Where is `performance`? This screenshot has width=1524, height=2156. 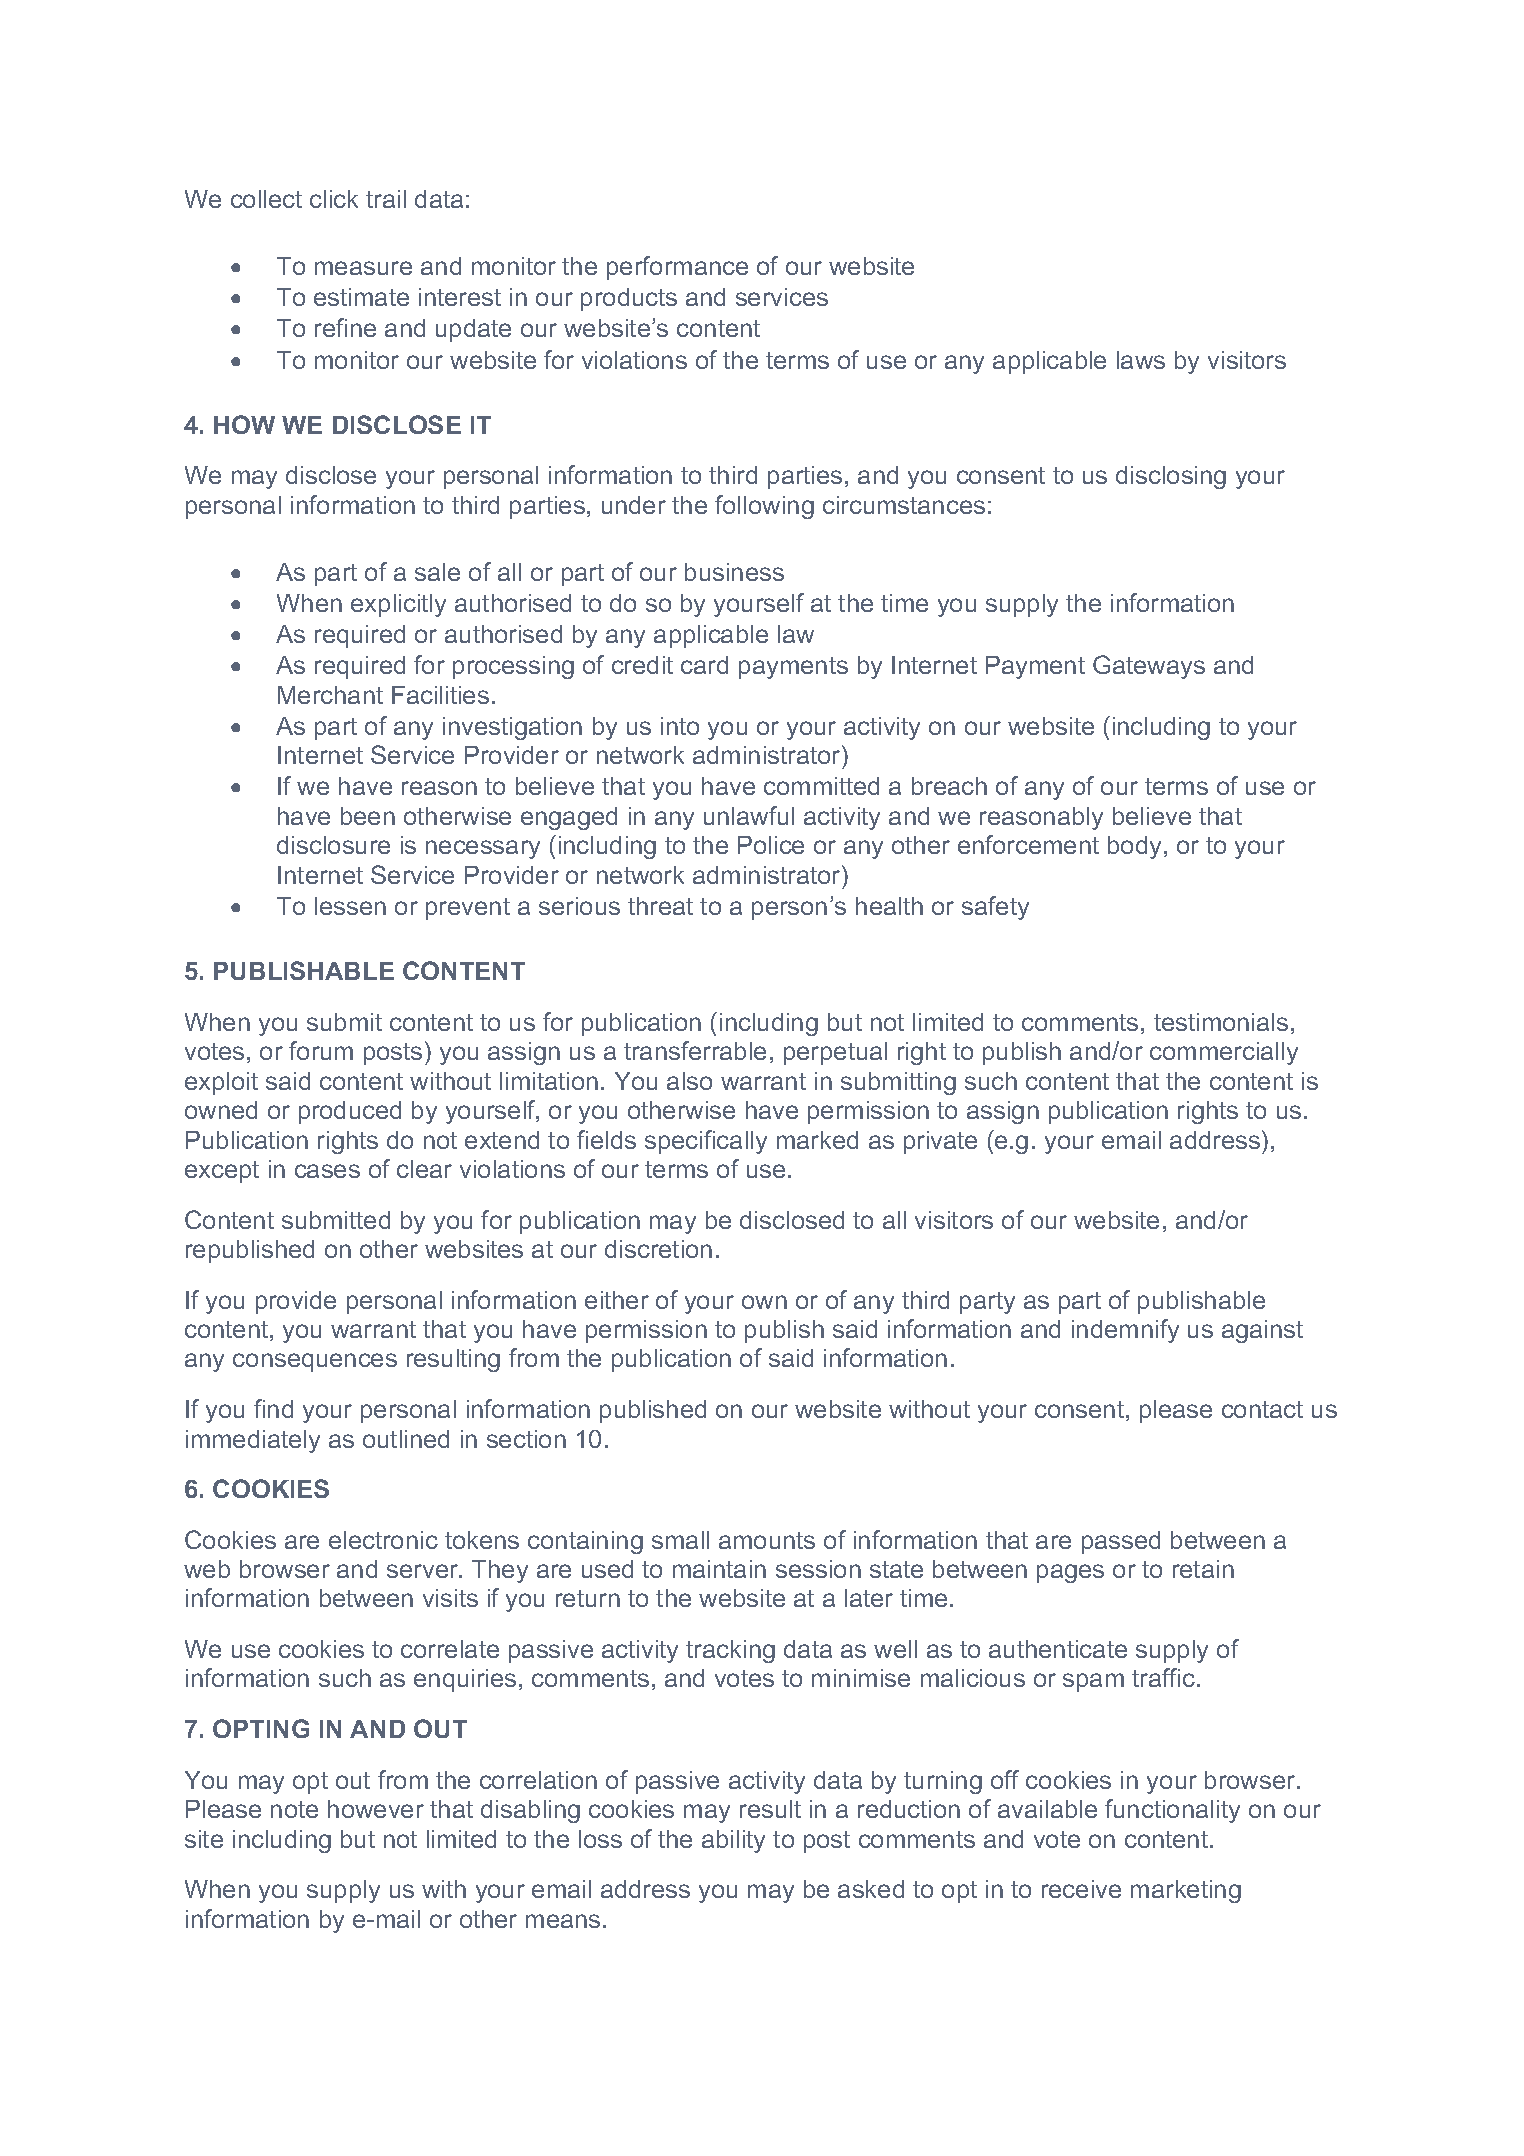 performance is located at coordinates (677, 268).
